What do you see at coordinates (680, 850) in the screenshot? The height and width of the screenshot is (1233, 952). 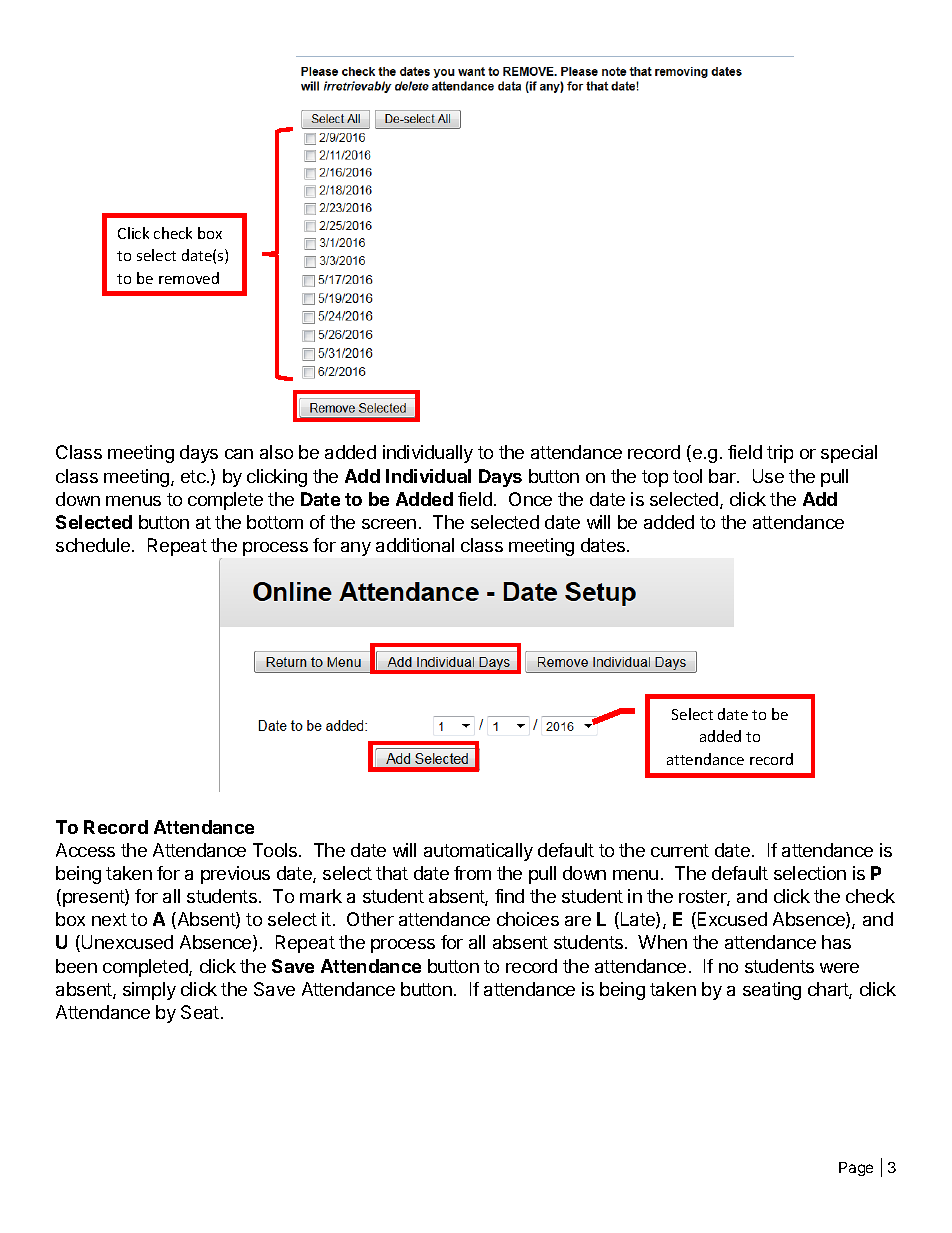 I see `current` at bounding box center [680, 850].
